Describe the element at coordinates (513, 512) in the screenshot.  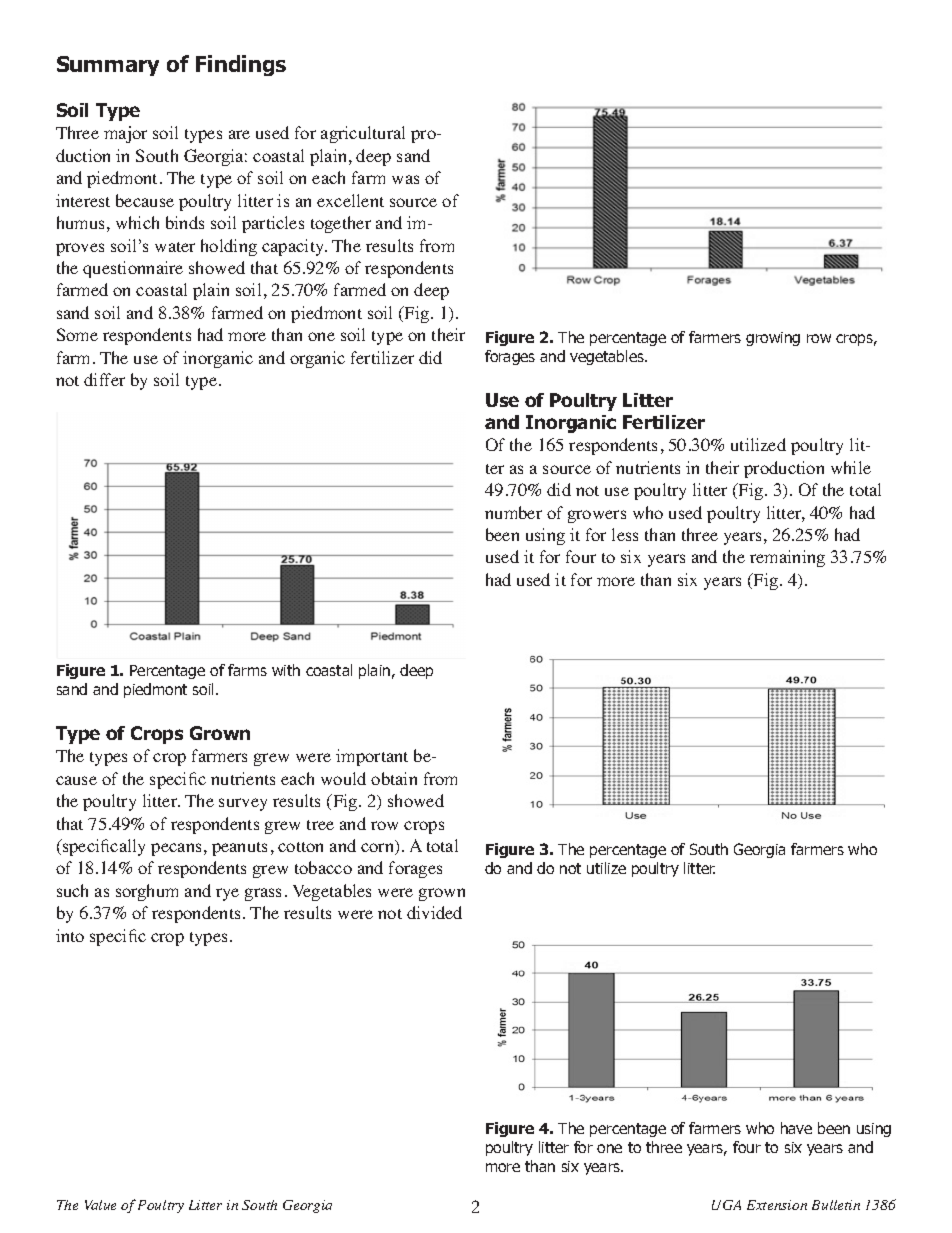
I see `number` at that location.
